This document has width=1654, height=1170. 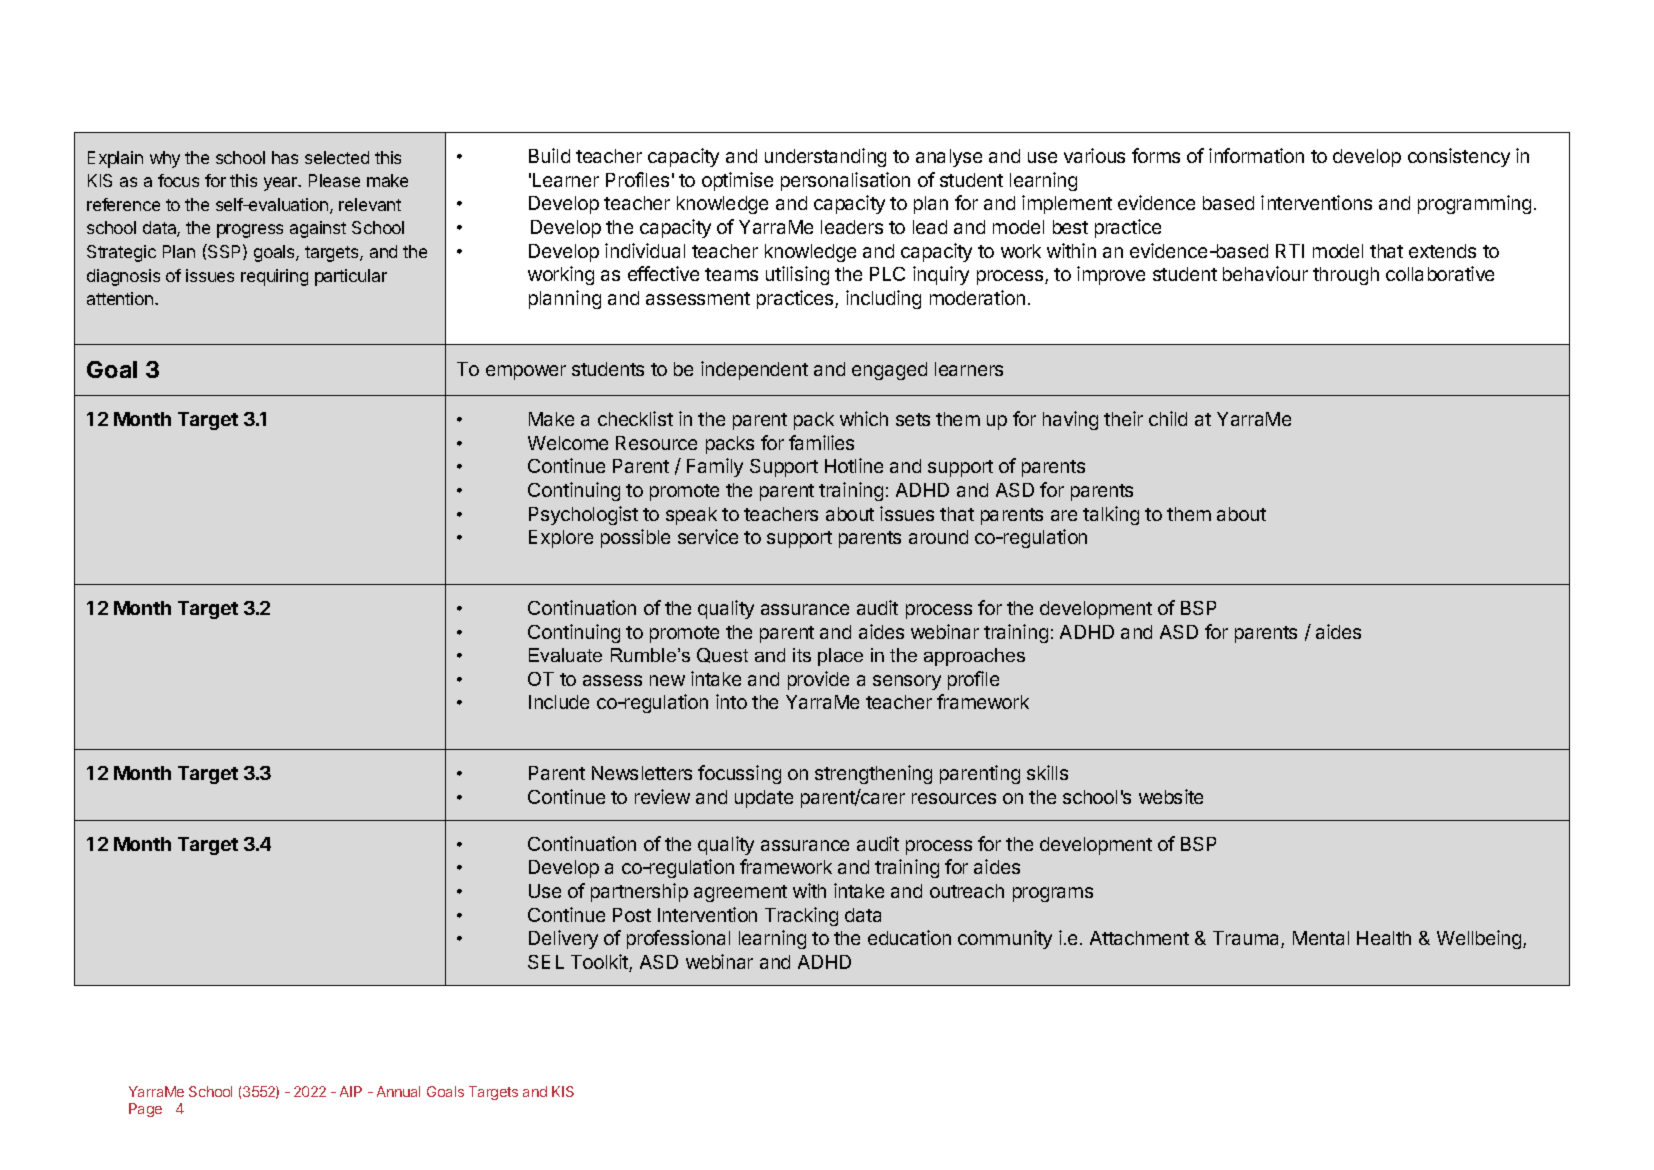 What do you see at coordinates (1256, 155) in the document?
I see `information` at bounding box center [1256, 155].
